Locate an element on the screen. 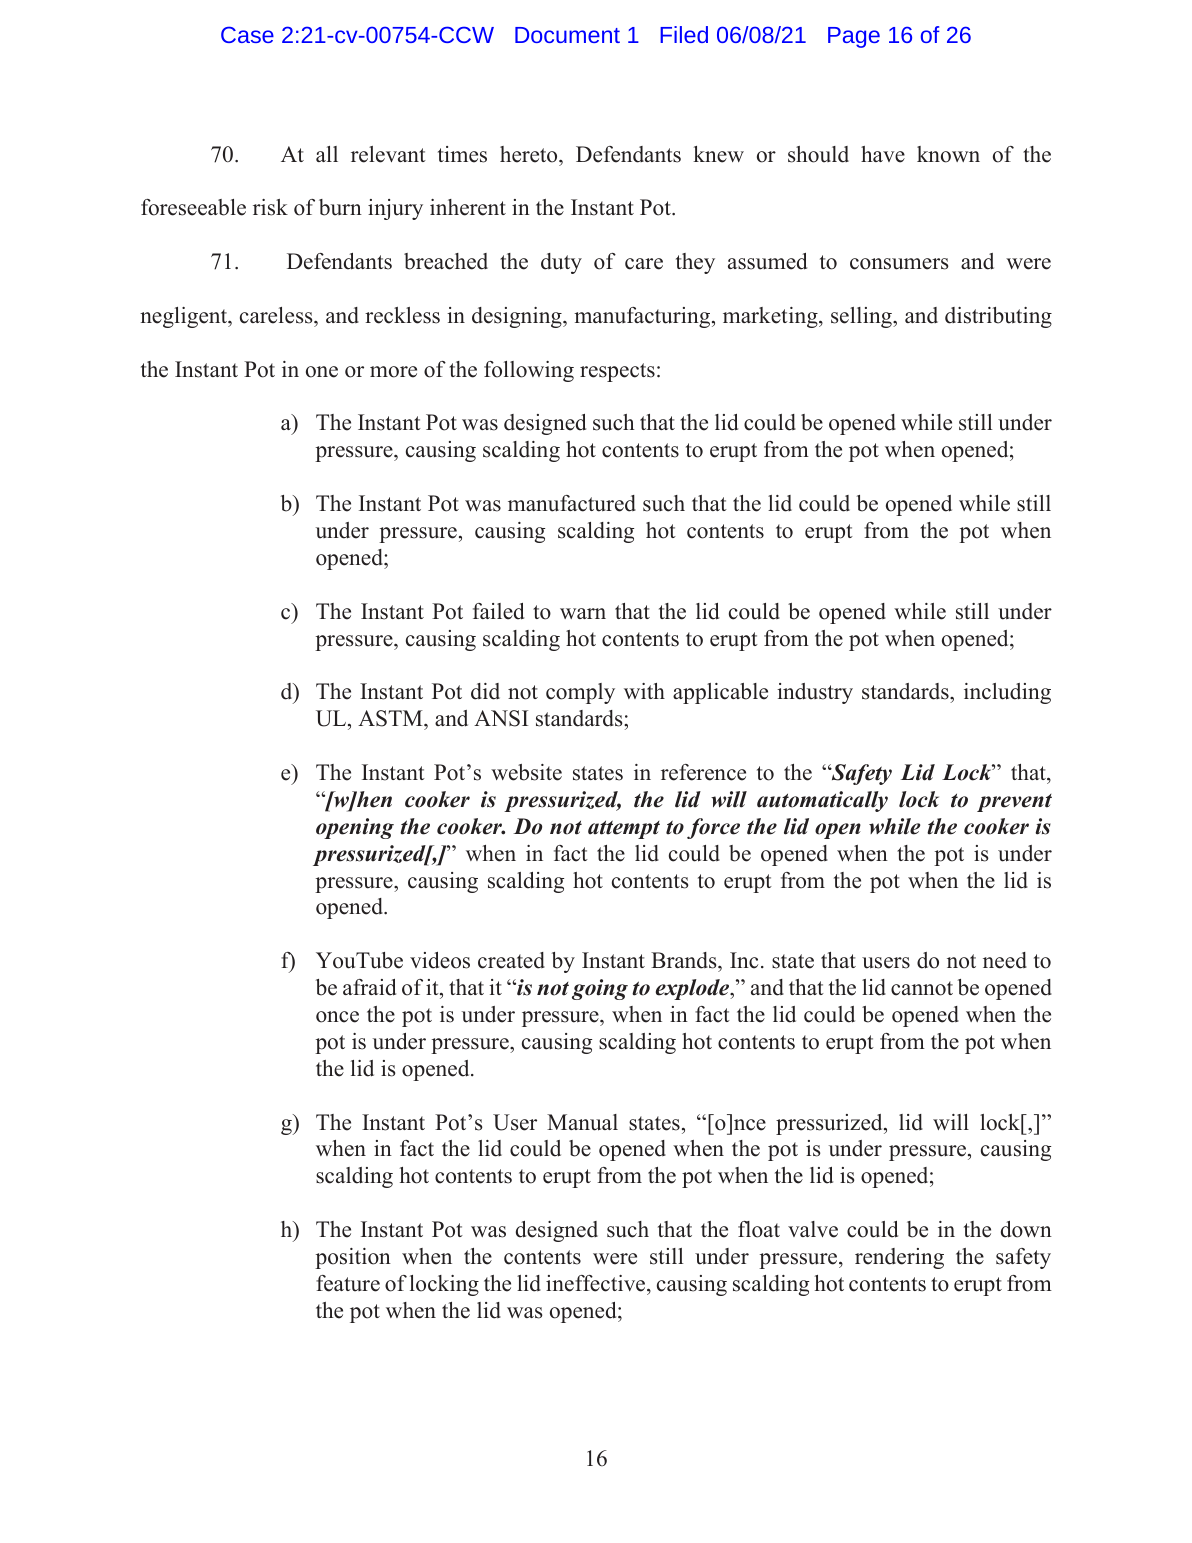 The width and height of the screenshot is (1192, 1543). selling is located at coordinates (862, 317).
